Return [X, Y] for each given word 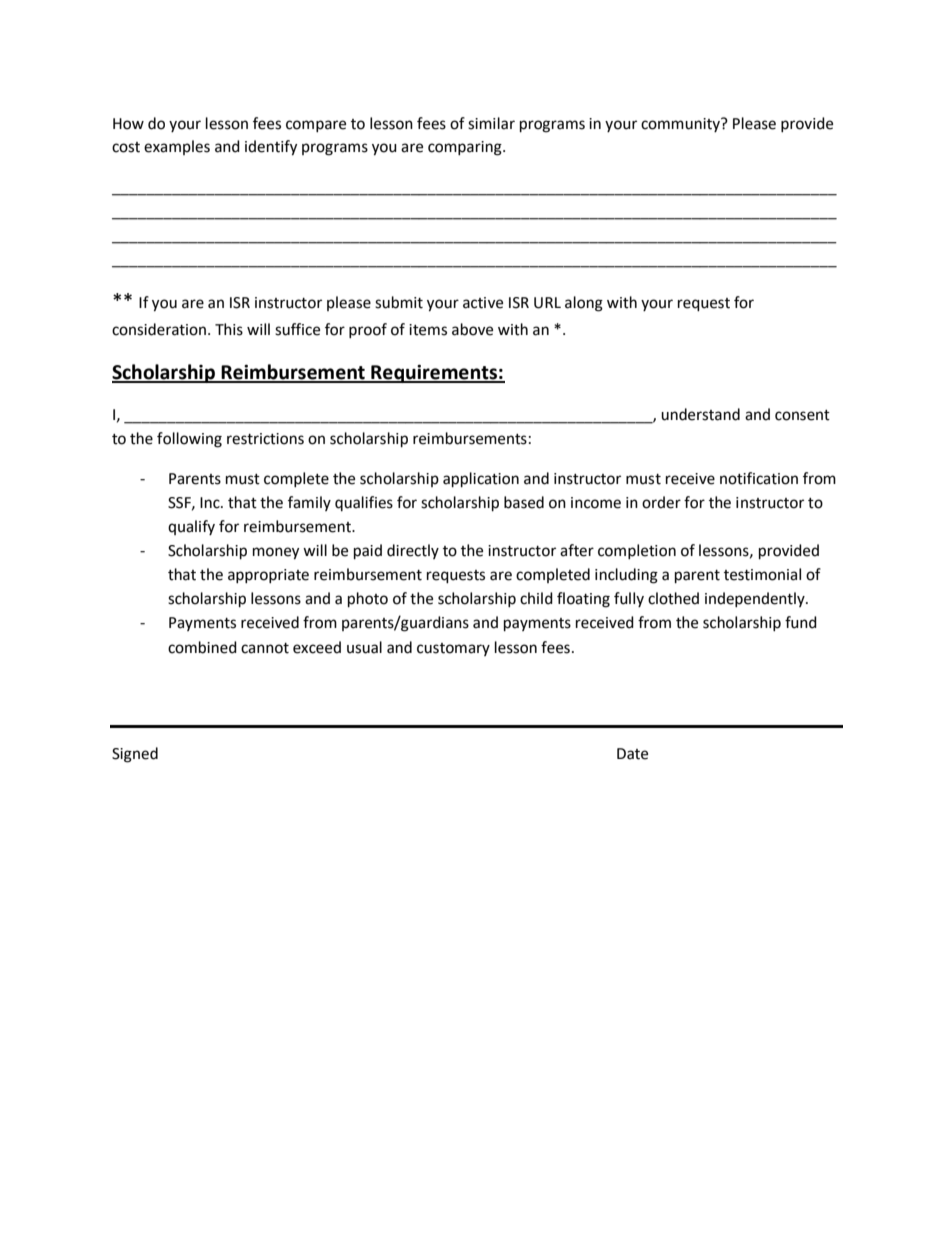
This [229, 329]
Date [632, 754]
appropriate [268, 576]
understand [700, 414]
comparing [466, 148]
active [483, 303]
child [536, 598]
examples [177, 147]
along [584, 304]
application [481, 480]
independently [756, 599]
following [189, 440]
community [681, 125]
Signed [135, 755]
